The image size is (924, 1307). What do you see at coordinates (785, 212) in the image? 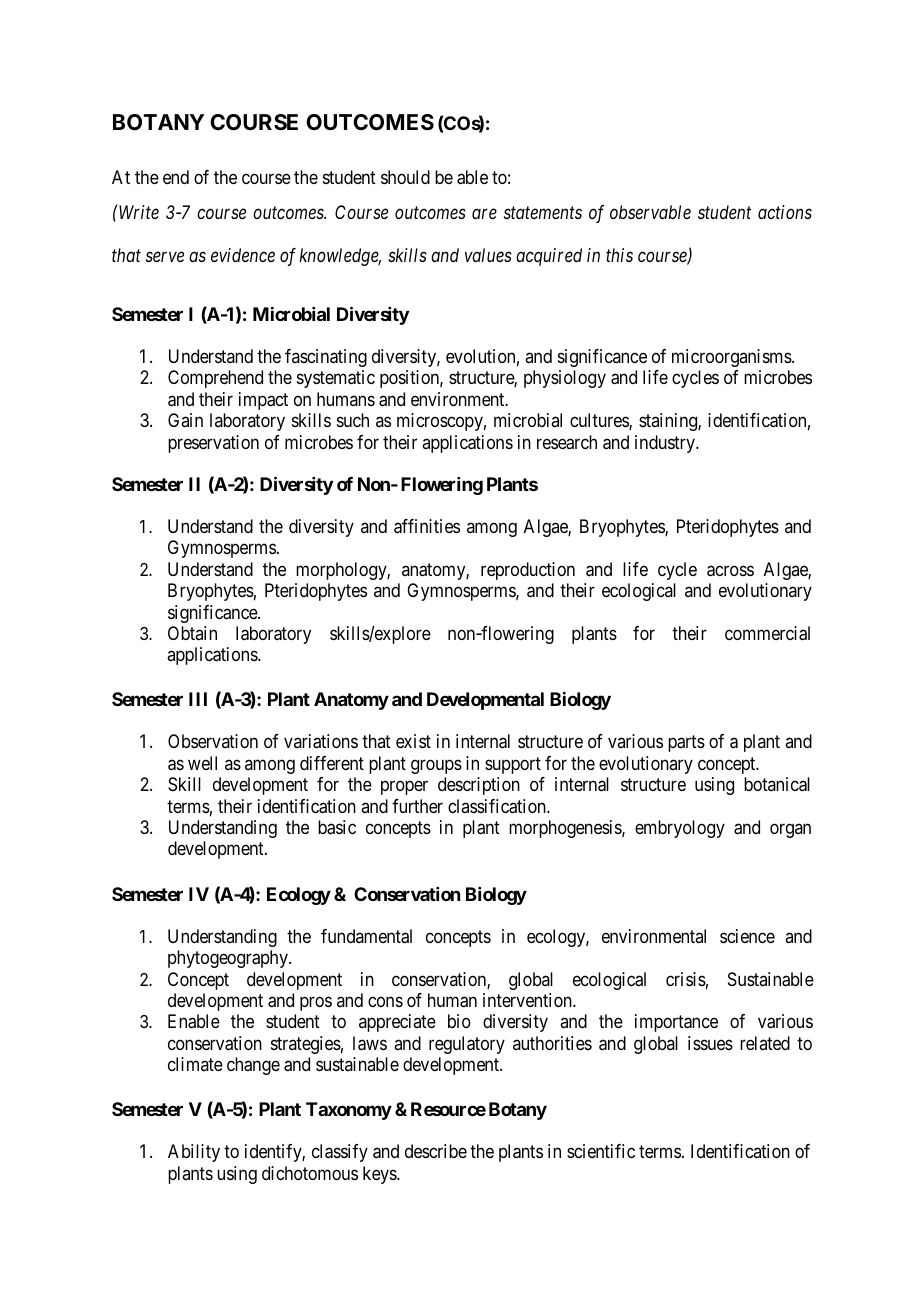
I see `actions` at bounding box center [785, 212].
